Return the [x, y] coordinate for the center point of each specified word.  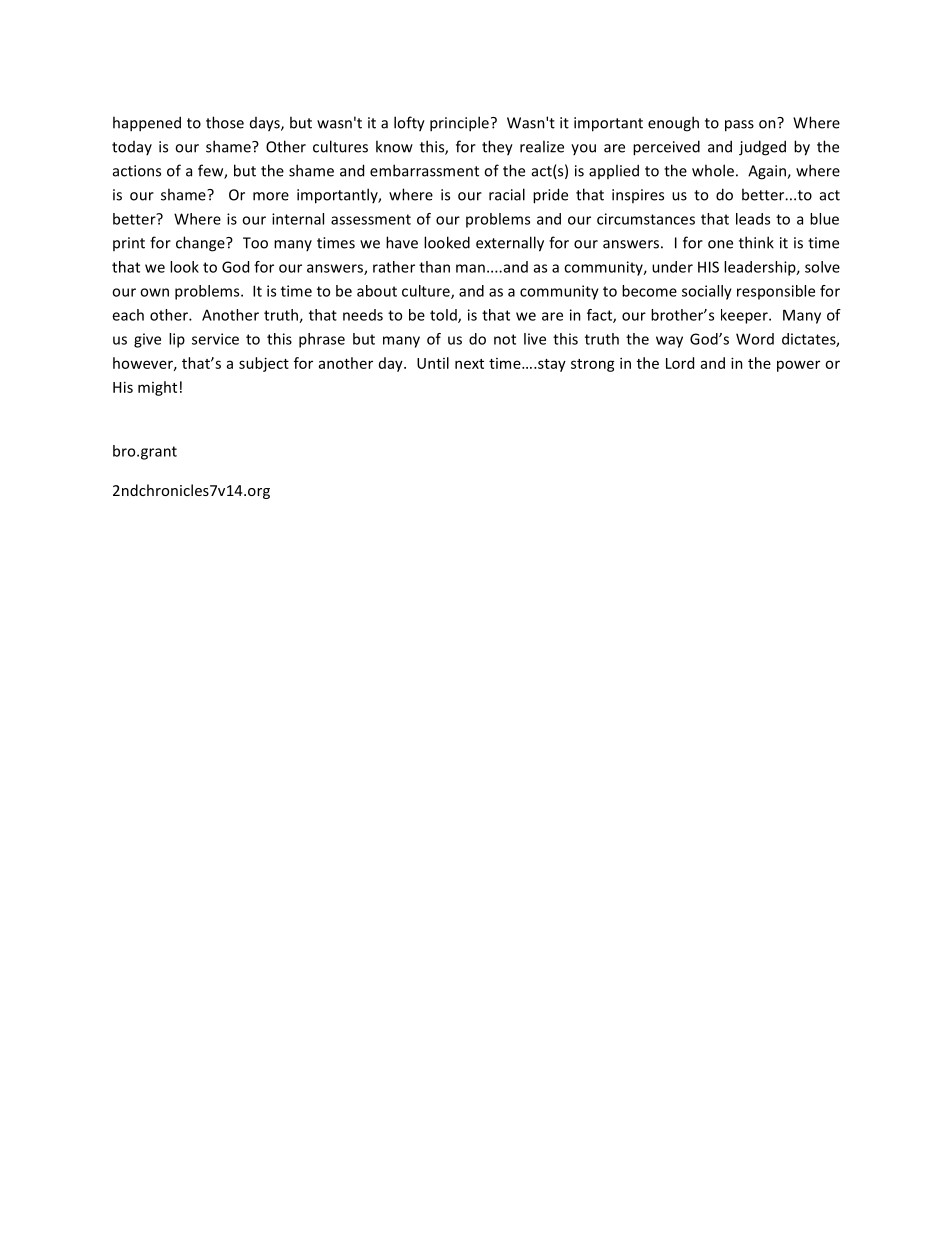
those [225, 122]
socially [707, 292]
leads [753, 219]
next [469, 364]
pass [739, 126]
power [798, 366]
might [157, 388]
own [154, 292]
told [444, 316]
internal [298, 219]
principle [459, 124]
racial [507, 194]
